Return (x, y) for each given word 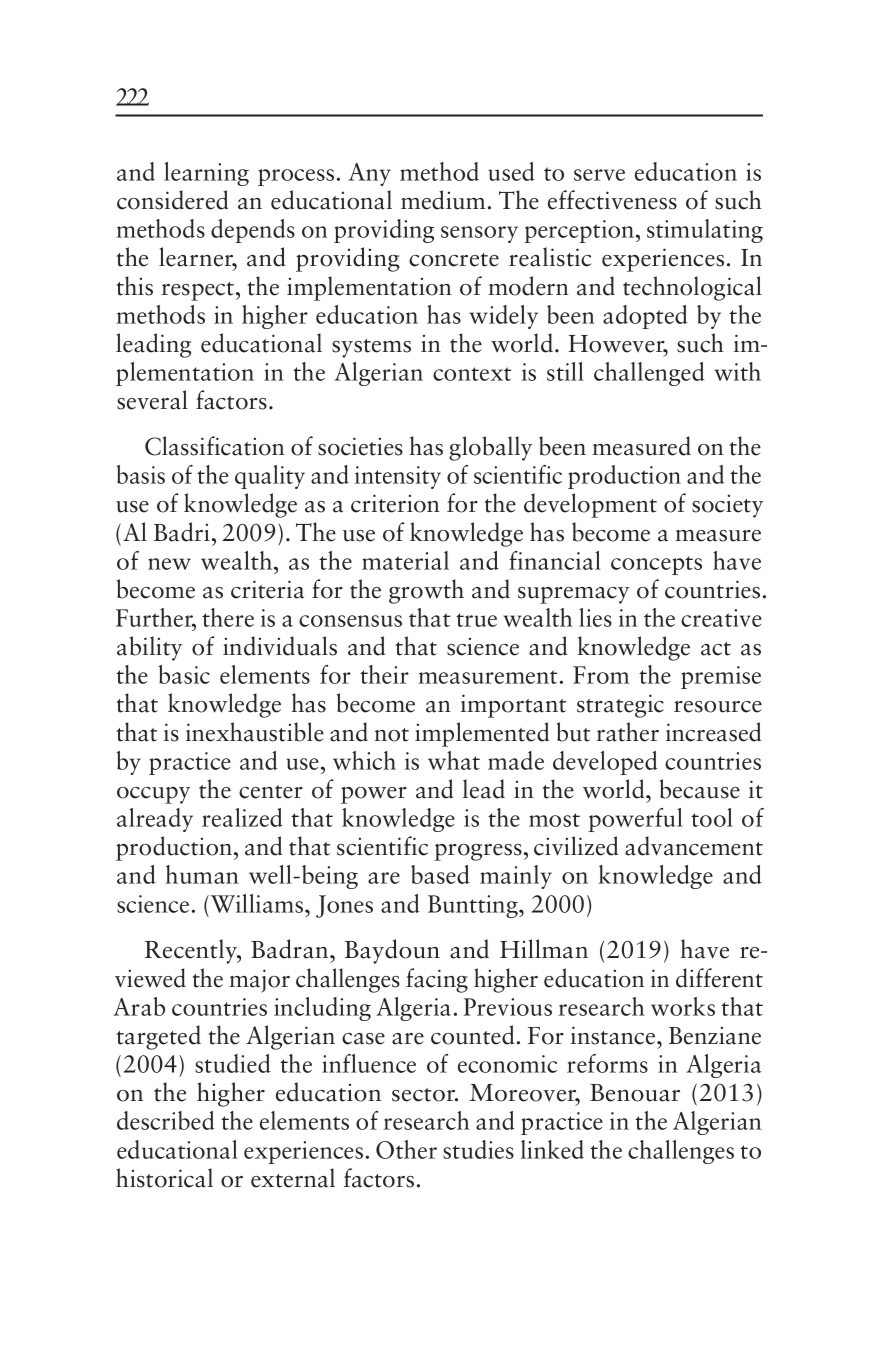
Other (406, 1149)
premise (721, 677)
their (384, 674)
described (166, 1120)
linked (552, 1149)
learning (206, 174)
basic (184, 674)
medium (443, 200)
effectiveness (612, 200)
